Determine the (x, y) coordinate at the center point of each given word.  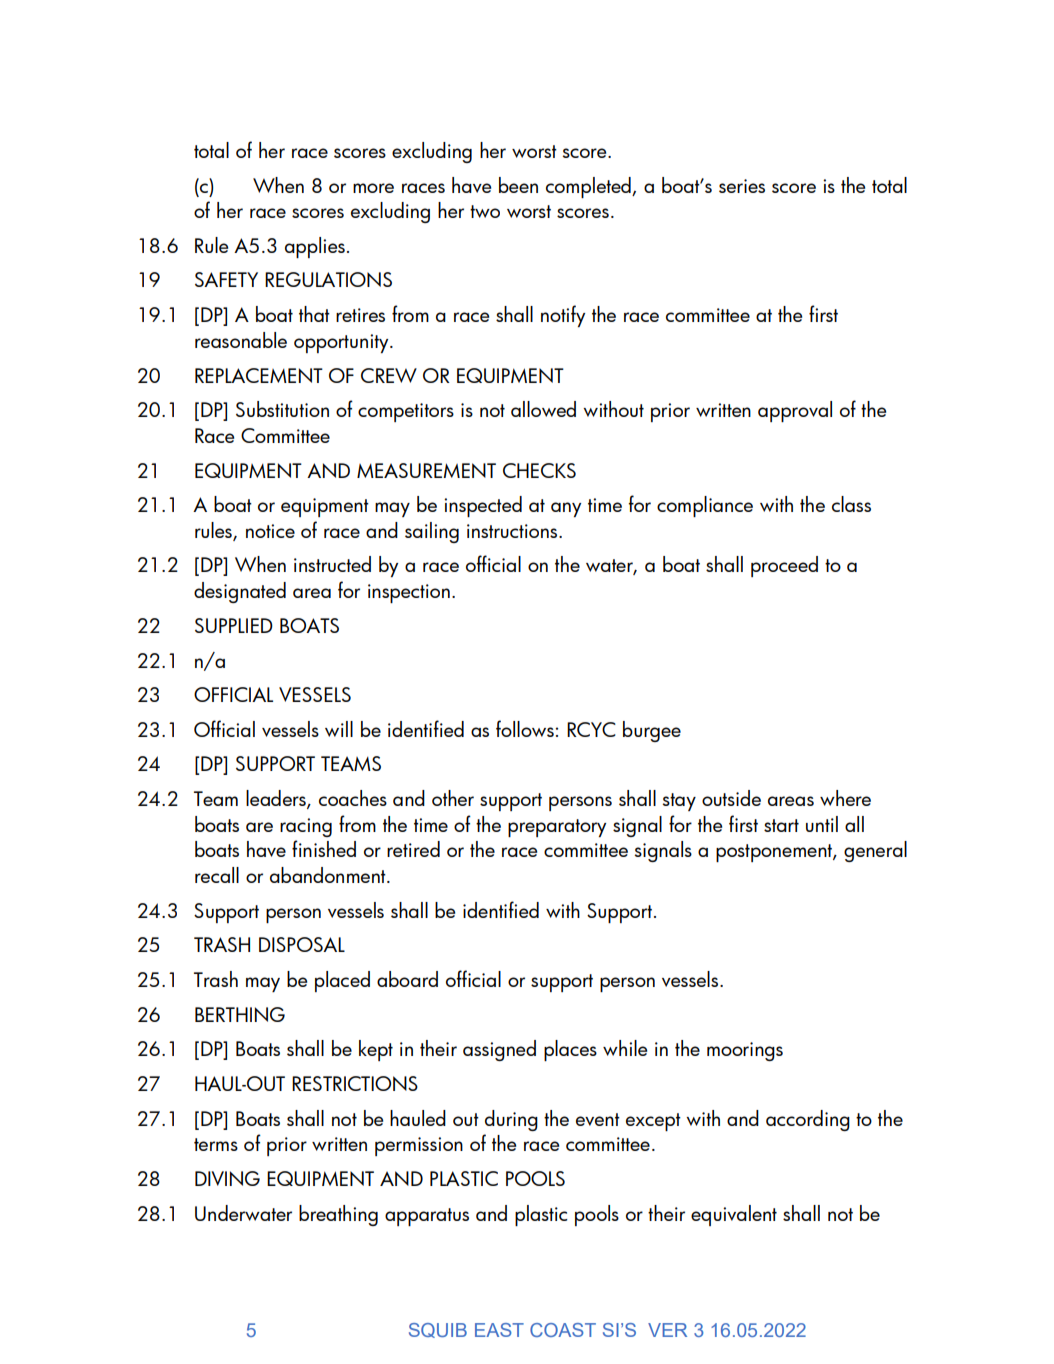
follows (525, 728)
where (845, 798)
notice (270, 531)
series (742, 186)
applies (315, 247)
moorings (745, 1051)
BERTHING (240, 1014)
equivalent (734, 1215)
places (570, 1050)
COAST (563, 1330)
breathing (338, 1215)
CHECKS (539, 470)
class (851, 504)
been (518, 185)
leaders (277, 799)
